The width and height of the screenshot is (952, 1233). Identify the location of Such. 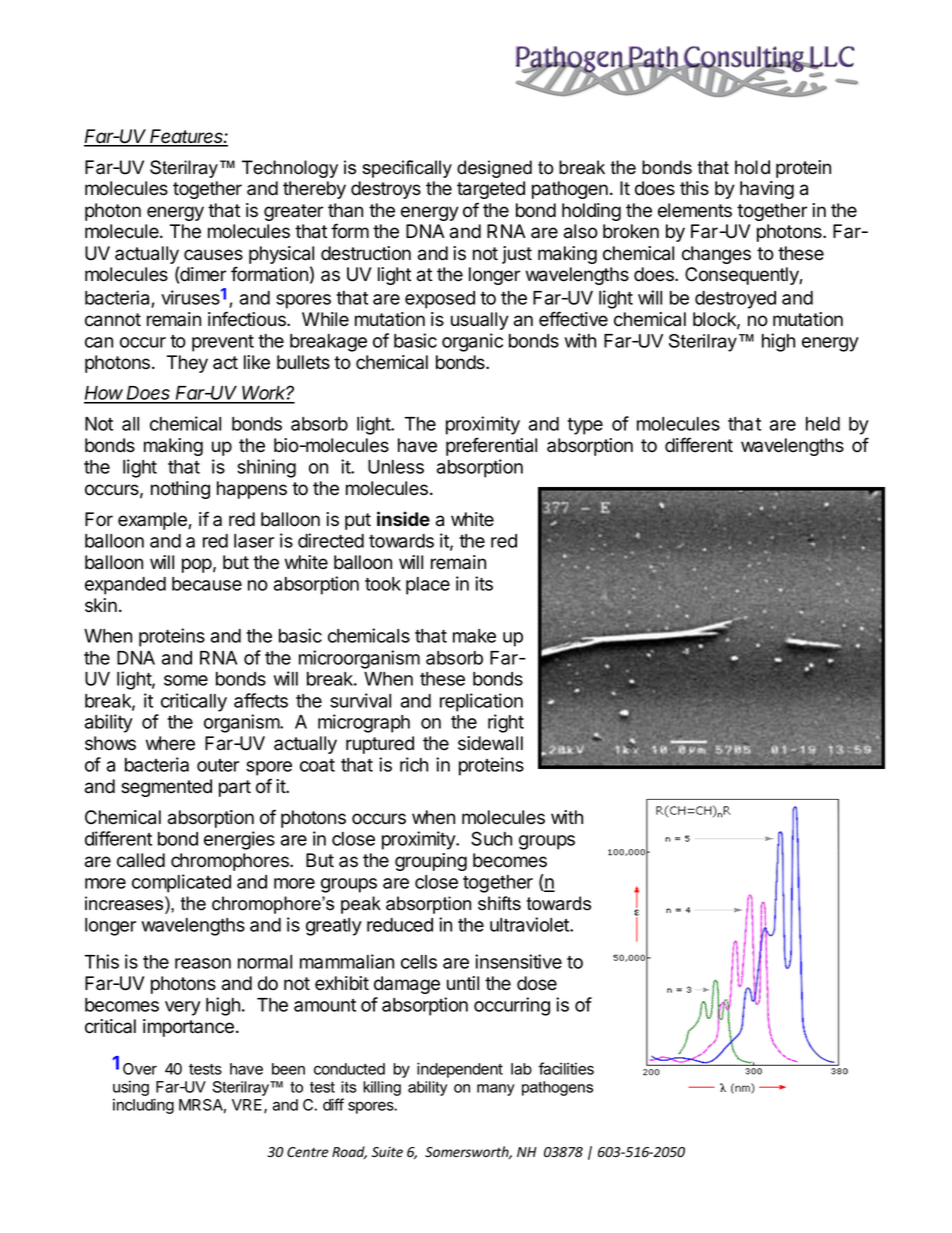
(491, 838).
